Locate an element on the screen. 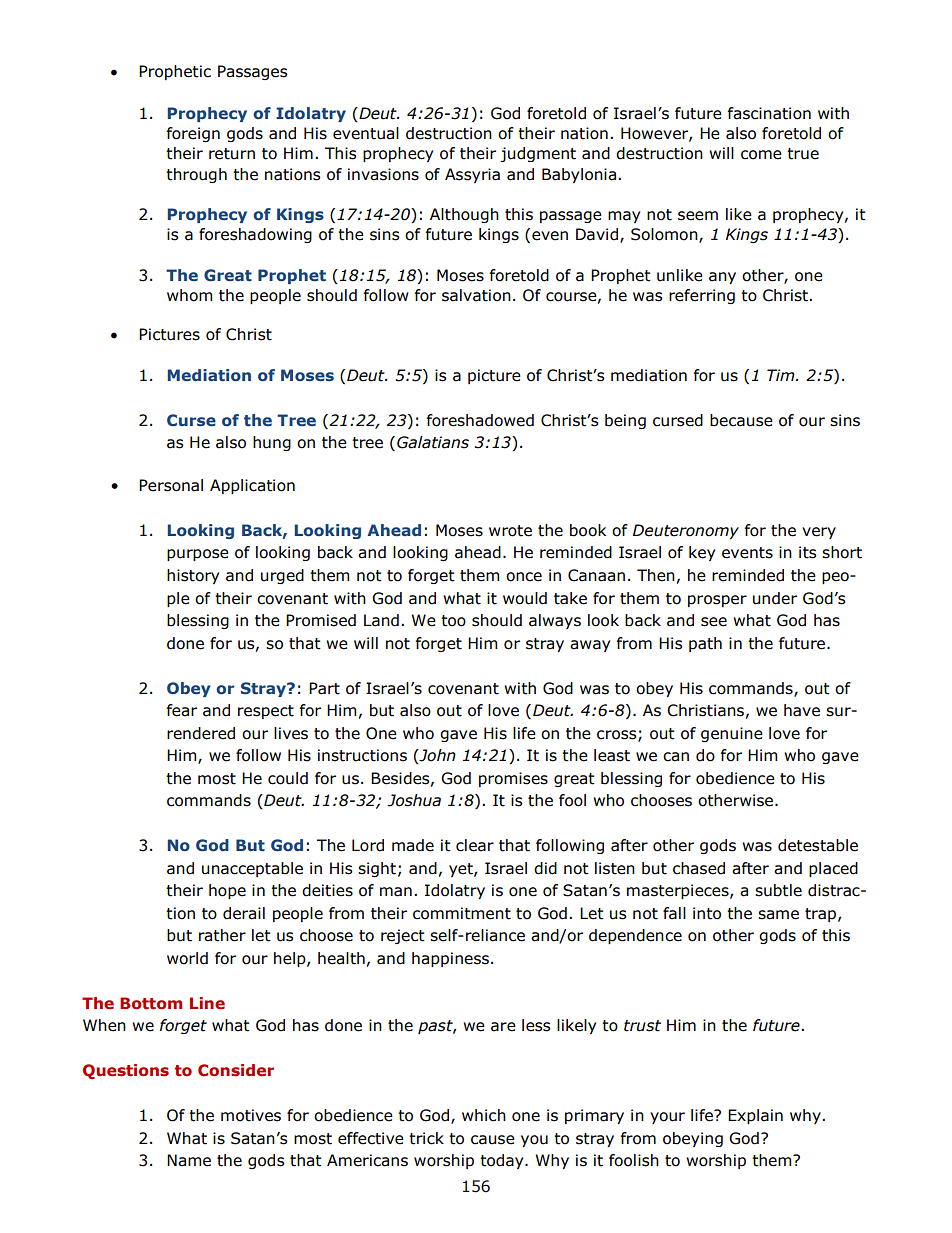 The width and height of the screenshot is (952, 1233). Name is located at coordinates (189, 1160).
